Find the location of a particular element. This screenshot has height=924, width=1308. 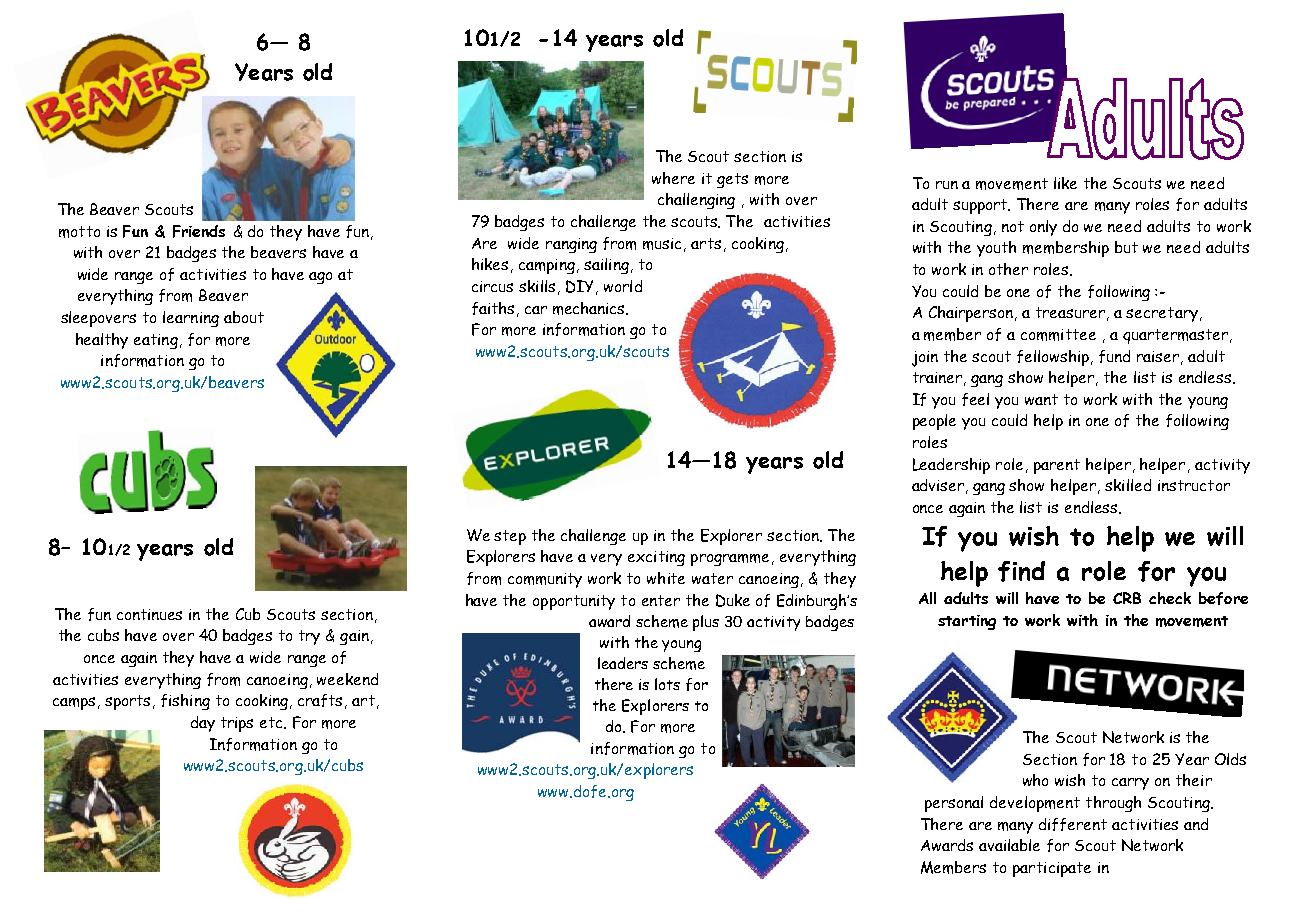

Friends is located at coordinates (199, 231).
